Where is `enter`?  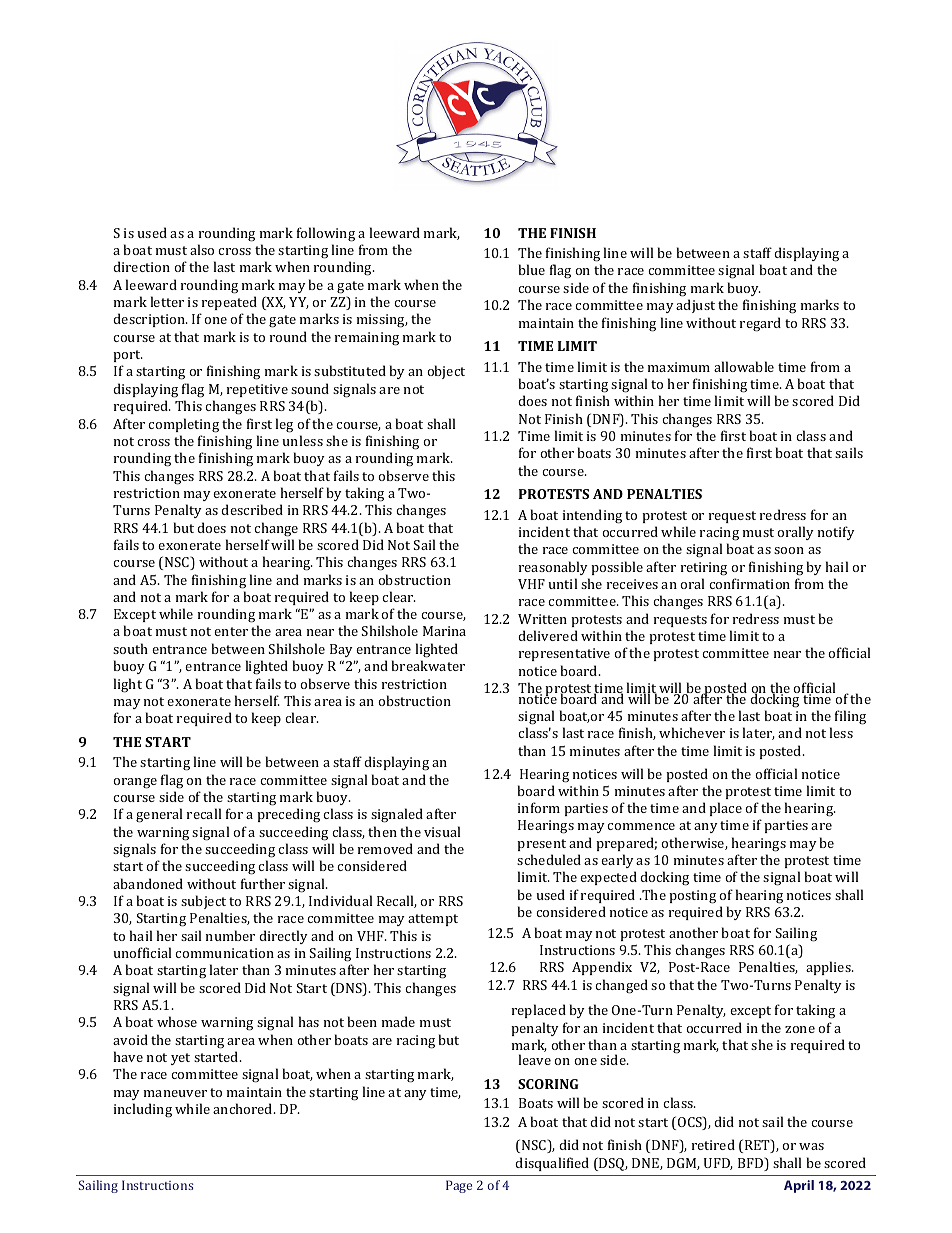 enter is located at coordinates (231, 631).
